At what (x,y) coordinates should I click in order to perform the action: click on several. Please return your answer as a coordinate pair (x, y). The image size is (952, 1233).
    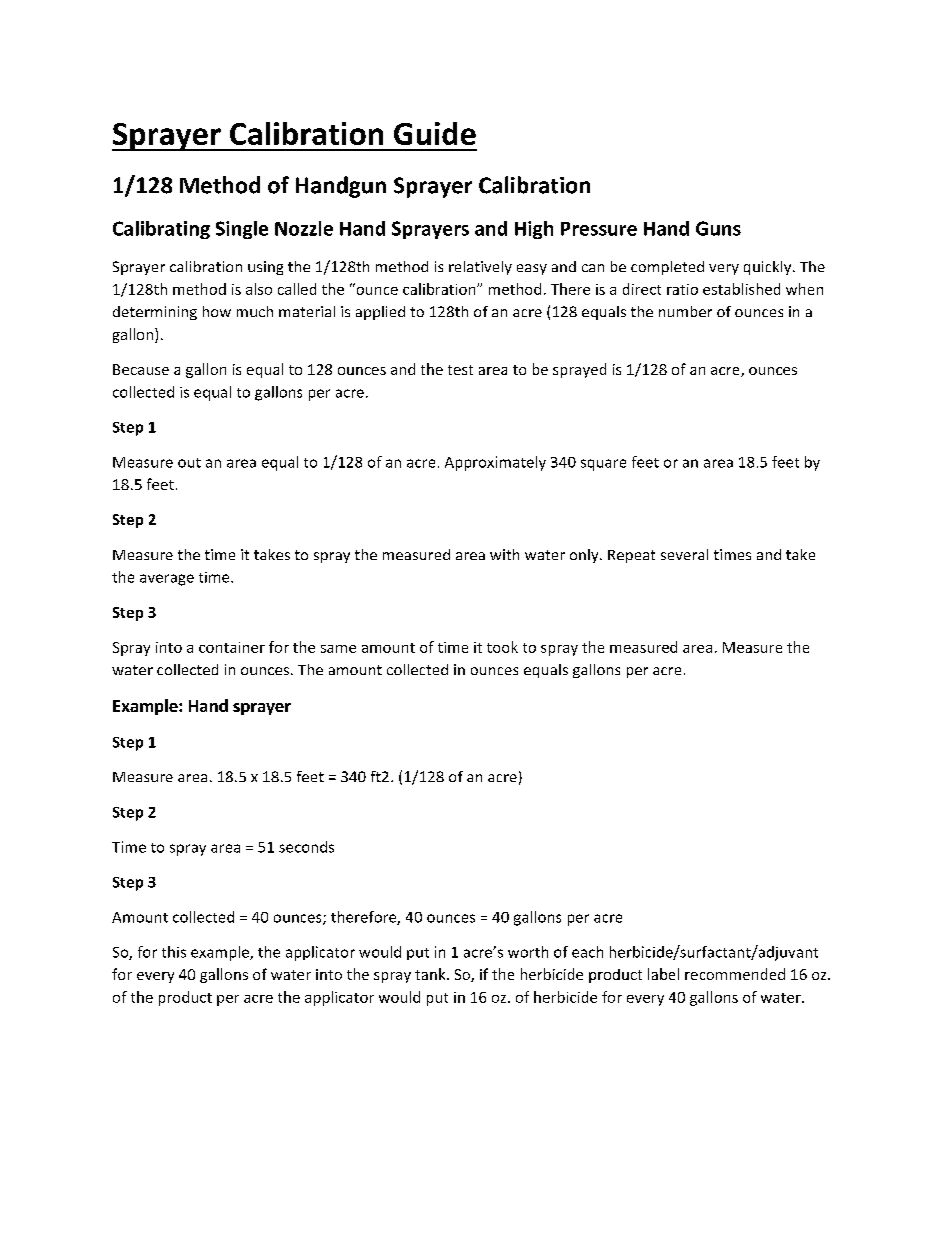
    Looking at the image, I should click on (684, 554).
